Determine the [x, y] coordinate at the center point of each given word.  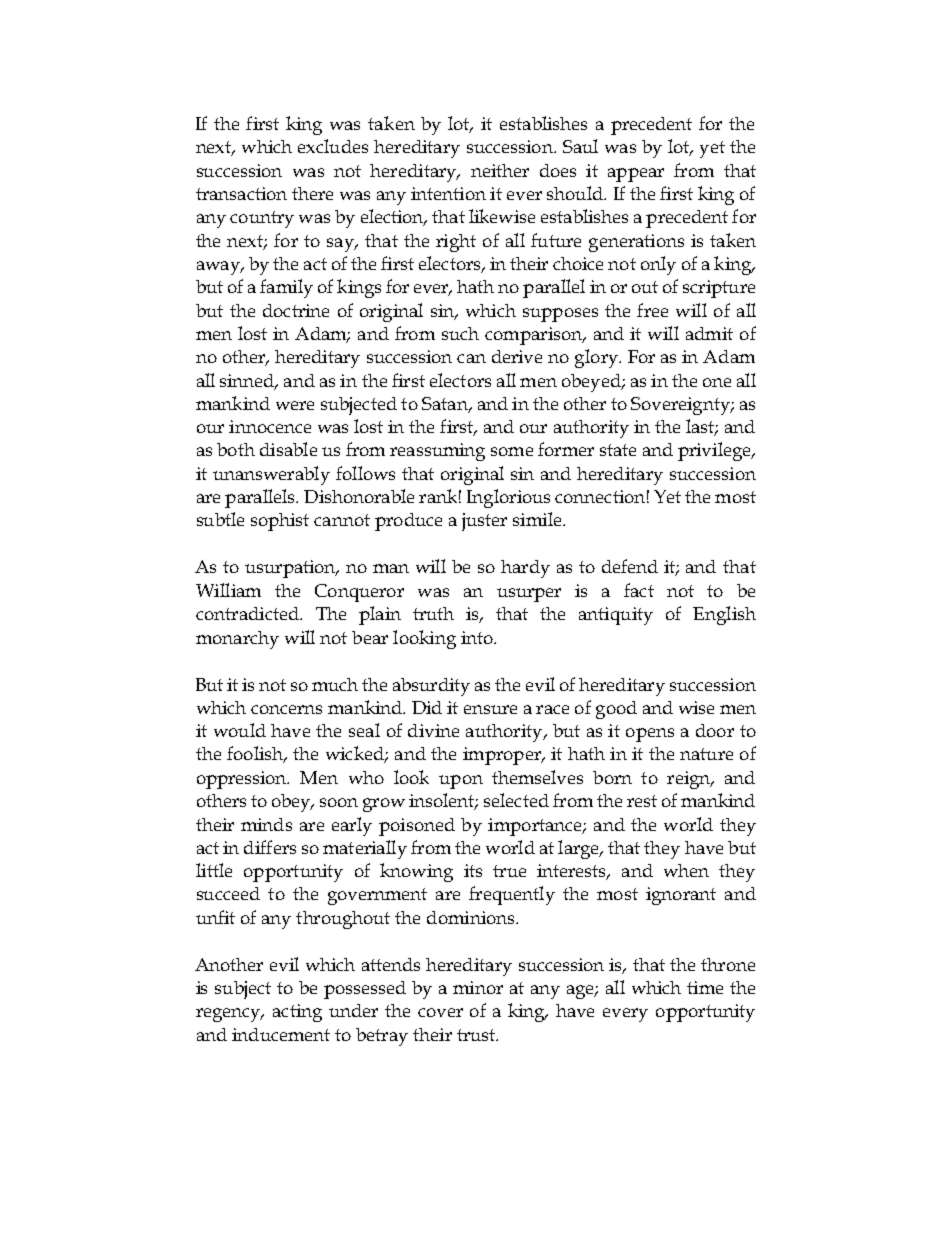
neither [500, 170]
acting [297, 1013]
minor [478, 987]
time [705, 987]
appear [636, 175]
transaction [241, 193]
